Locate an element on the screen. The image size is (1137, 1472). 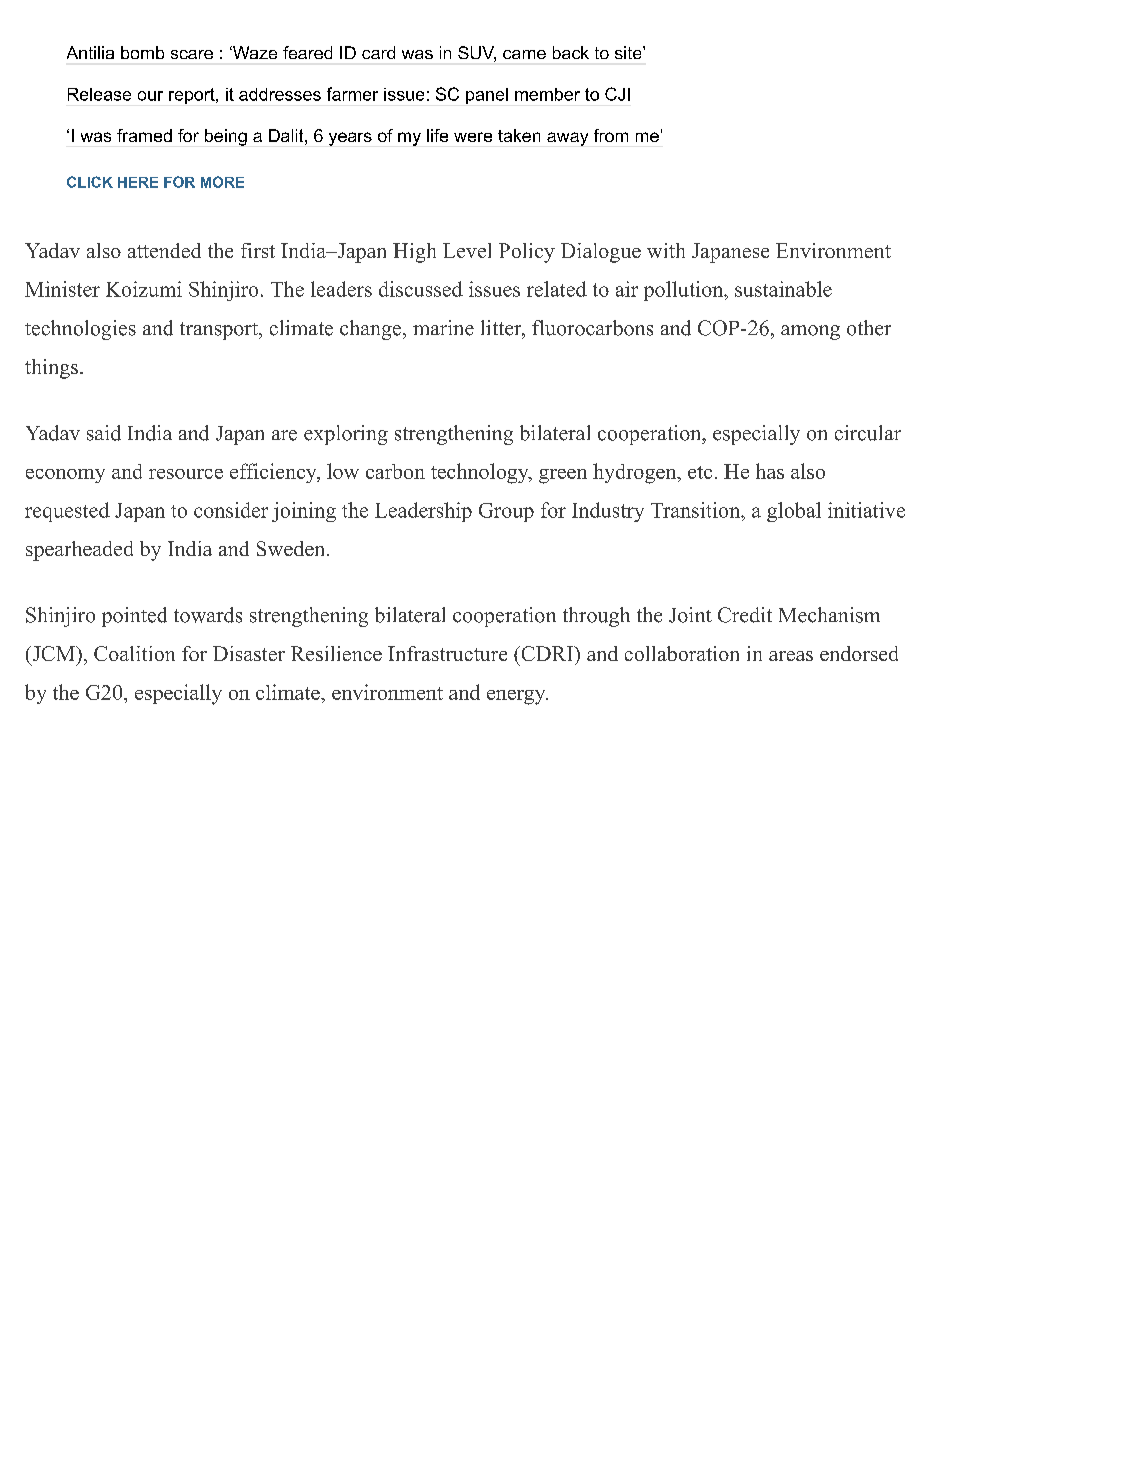
technology is located at coordinates (481, 473).
